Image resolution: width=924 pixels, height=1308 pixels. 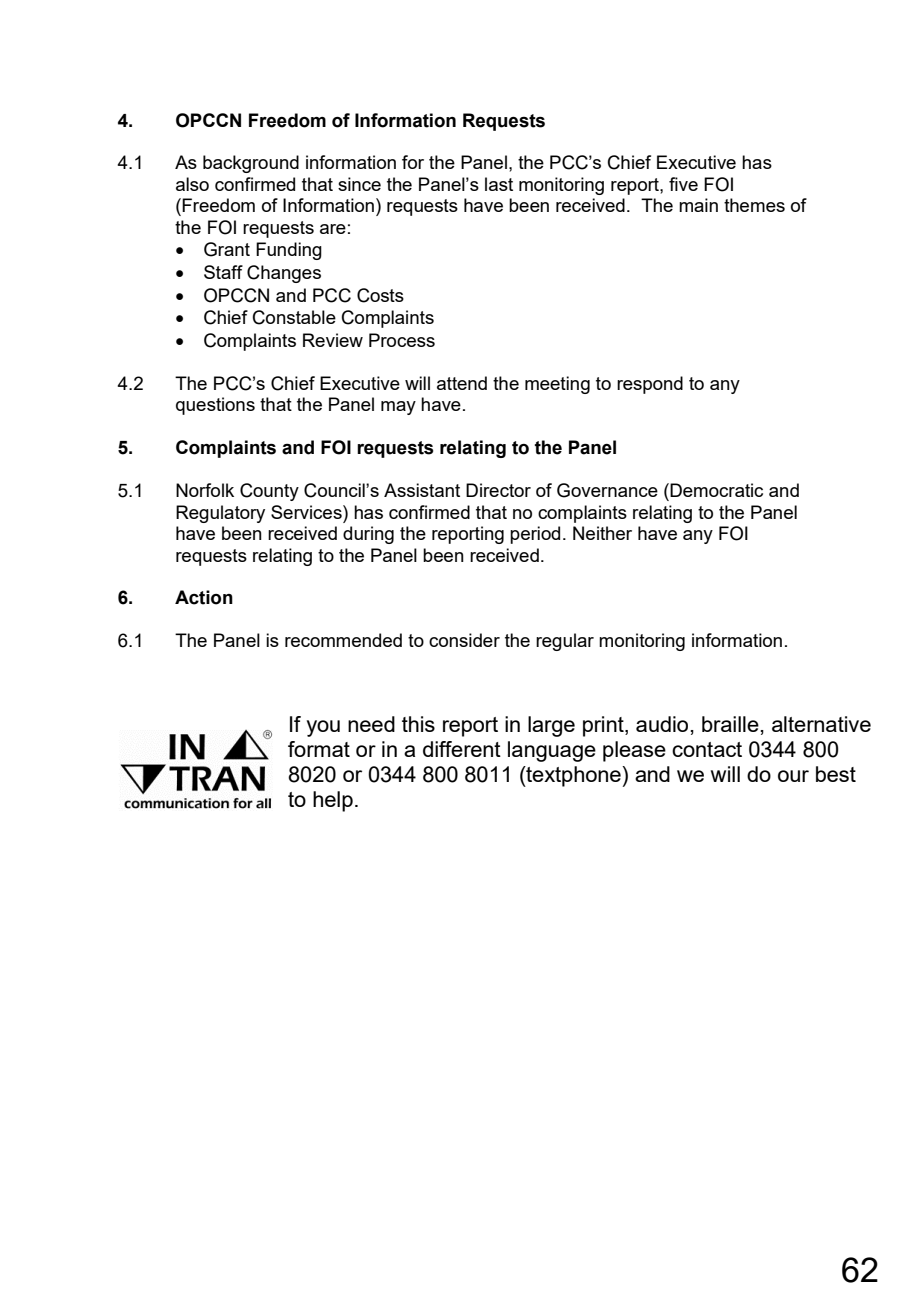 What do you see at coordinates (269, 492) in the screenshot?
I see `County` at bounding box center [269, 492].
